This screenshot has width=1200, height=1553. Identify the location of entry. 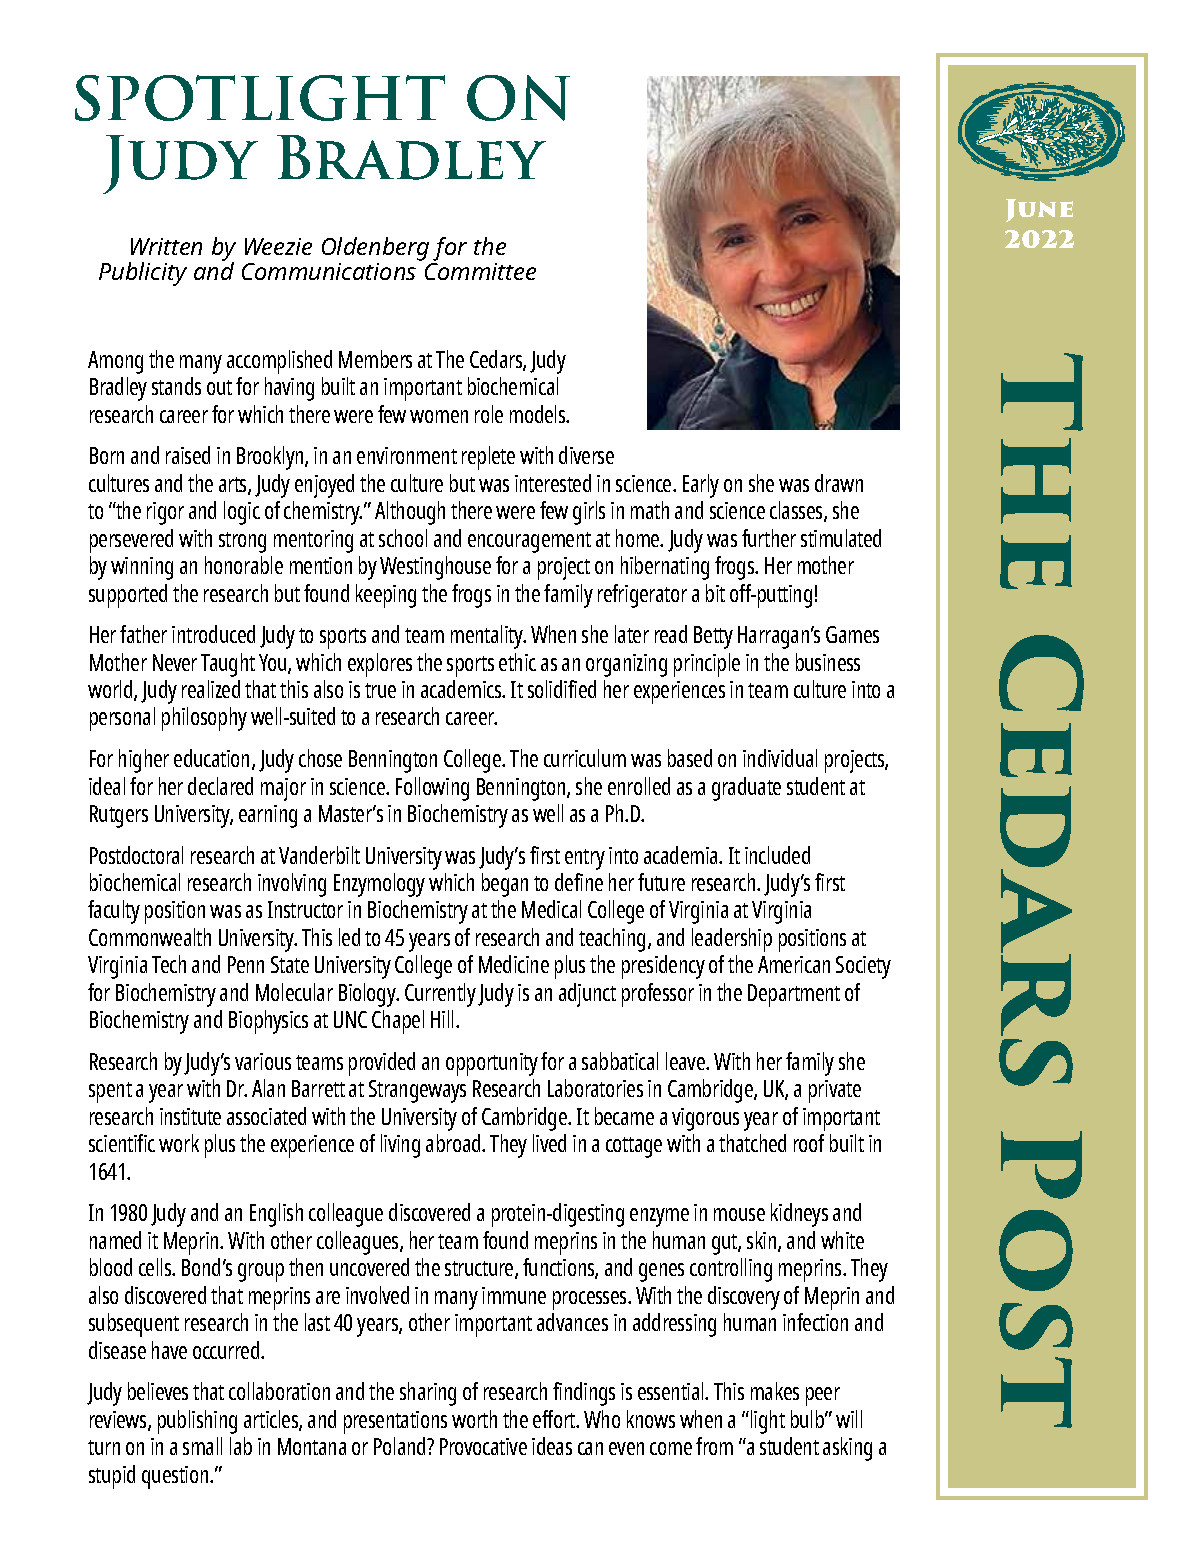
(585, 859).
